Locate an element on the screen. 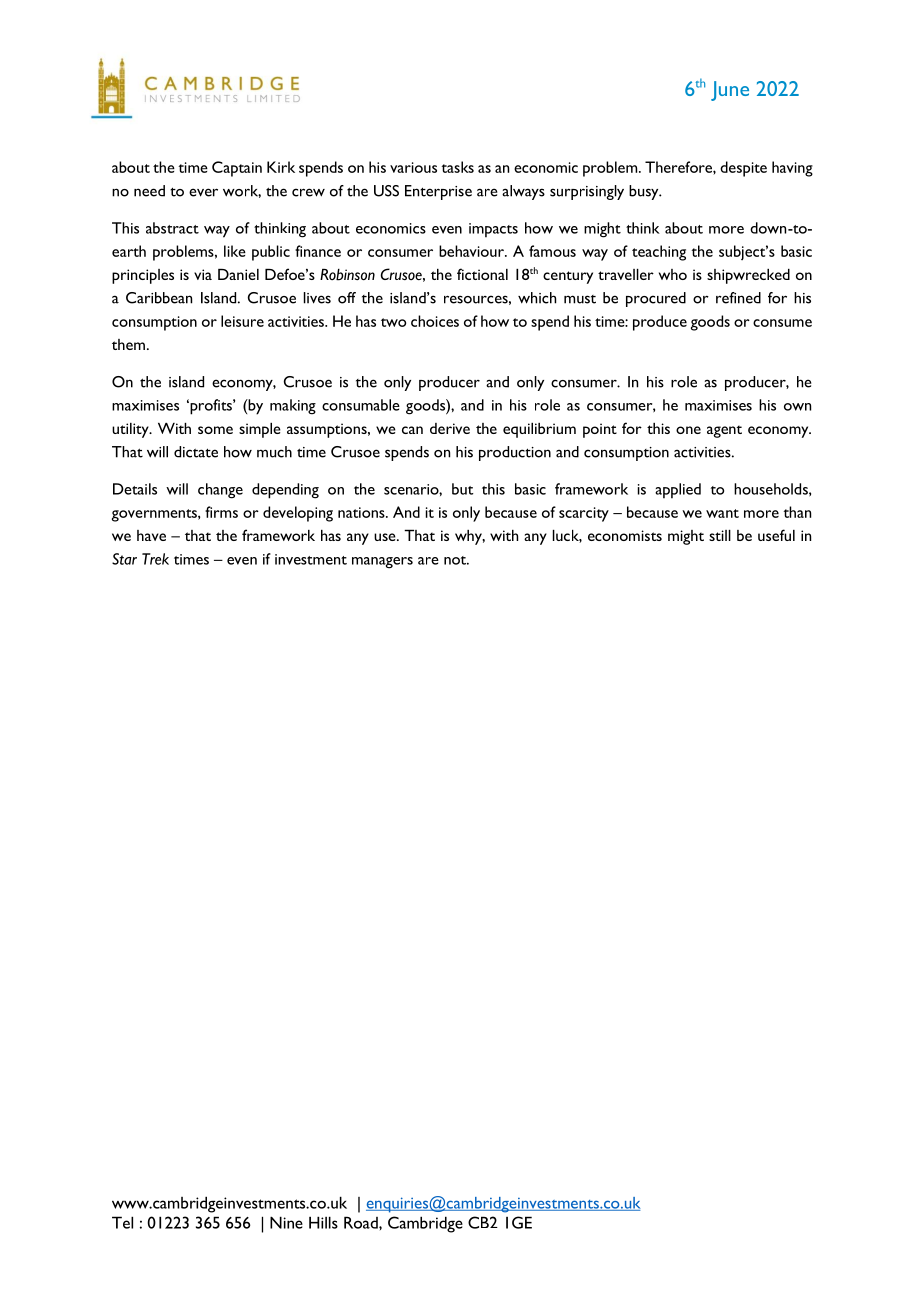 This screenshot has height=1308, width=924. Tel is located at coordinates (122, 1222).
